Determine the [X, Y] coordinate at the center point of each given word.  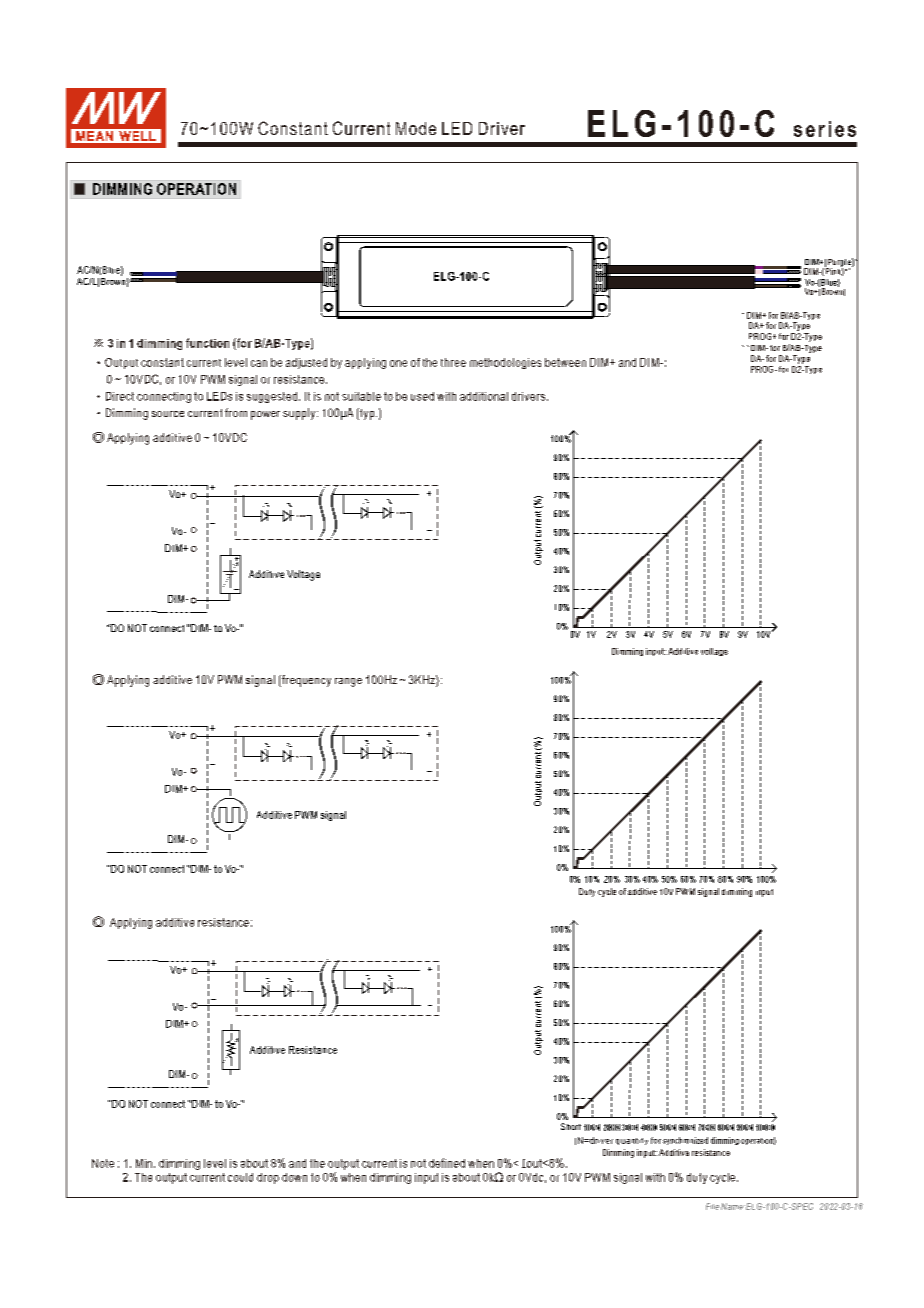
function [207, 343]
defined [447, 1163]
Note [103, 1163]
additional [484, 396]
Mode [416, 128]
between [565, 362]
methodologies [505, 363]
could [240, 1177]
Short [571, 1126]
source [168, 414]
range [348, 682]
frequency [305, 681]
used [422, 396]
